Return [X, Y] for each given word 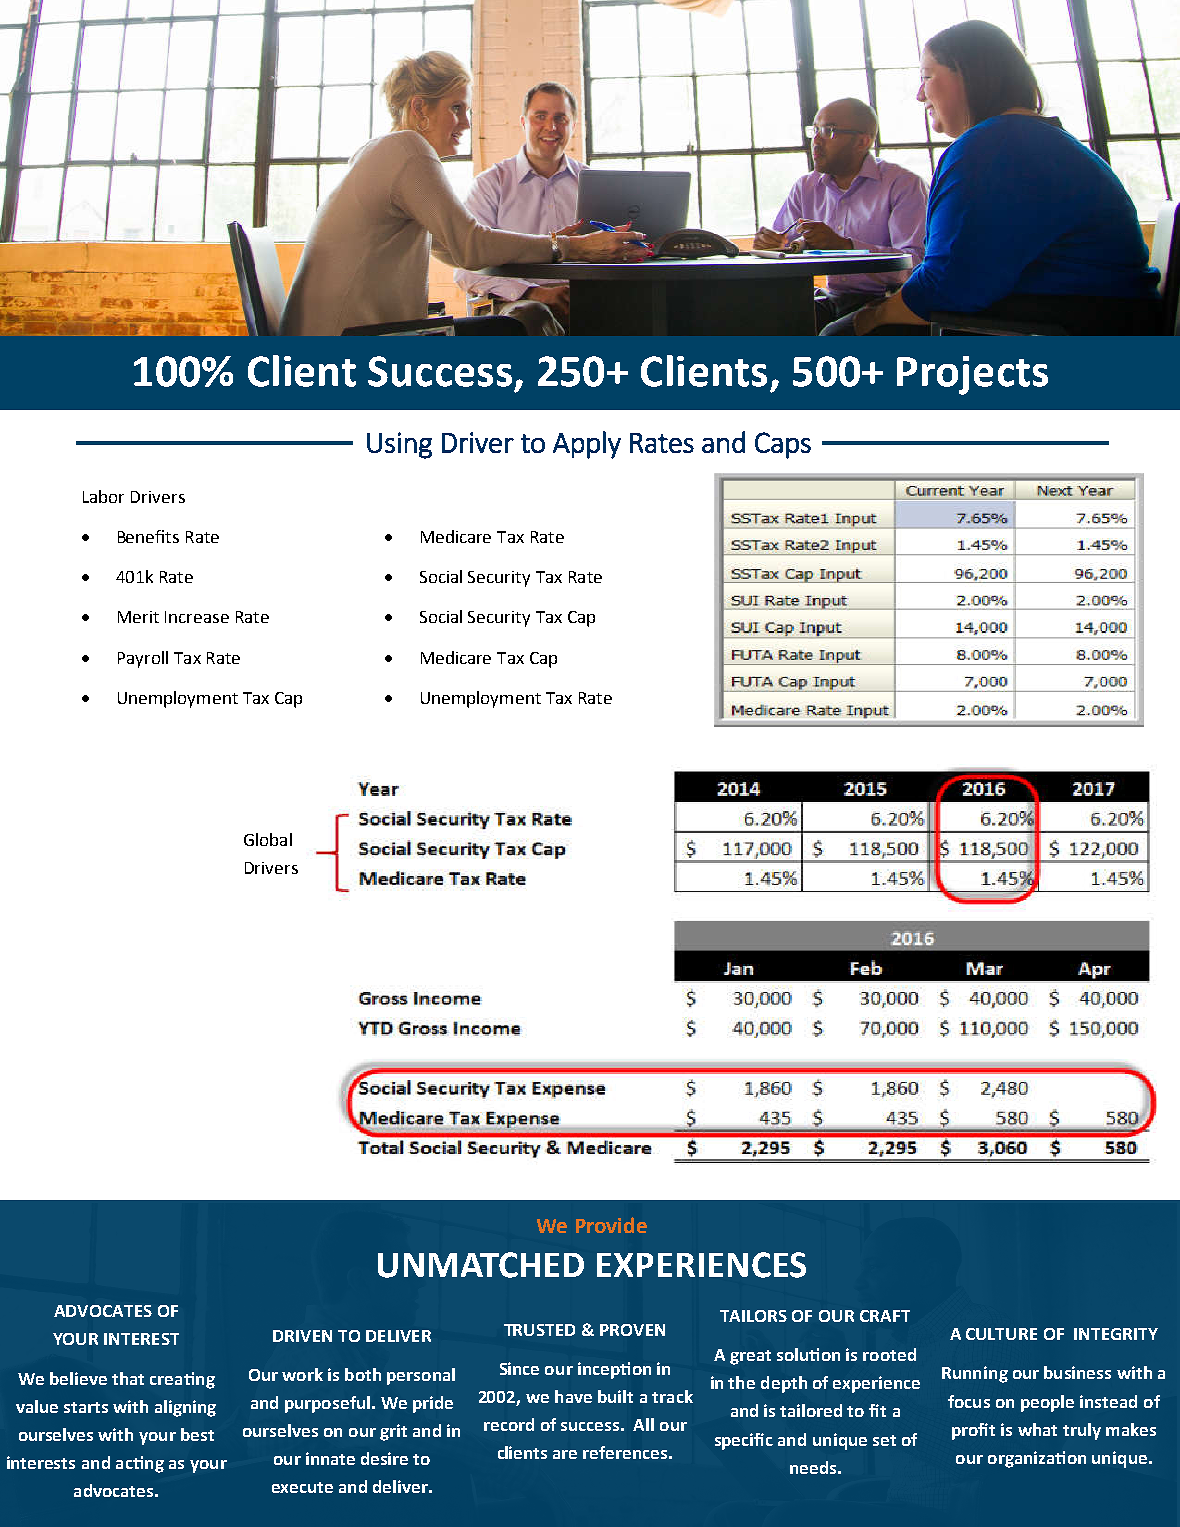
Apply [587, 445]
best [197, 1434]
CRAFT [885, 1316]
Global [268, 839]
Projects [972, 375]
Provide [611, 1225]
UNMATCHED [481, 1265]
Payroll [143, 659]
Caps [783, 445]
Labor [103, 496]
